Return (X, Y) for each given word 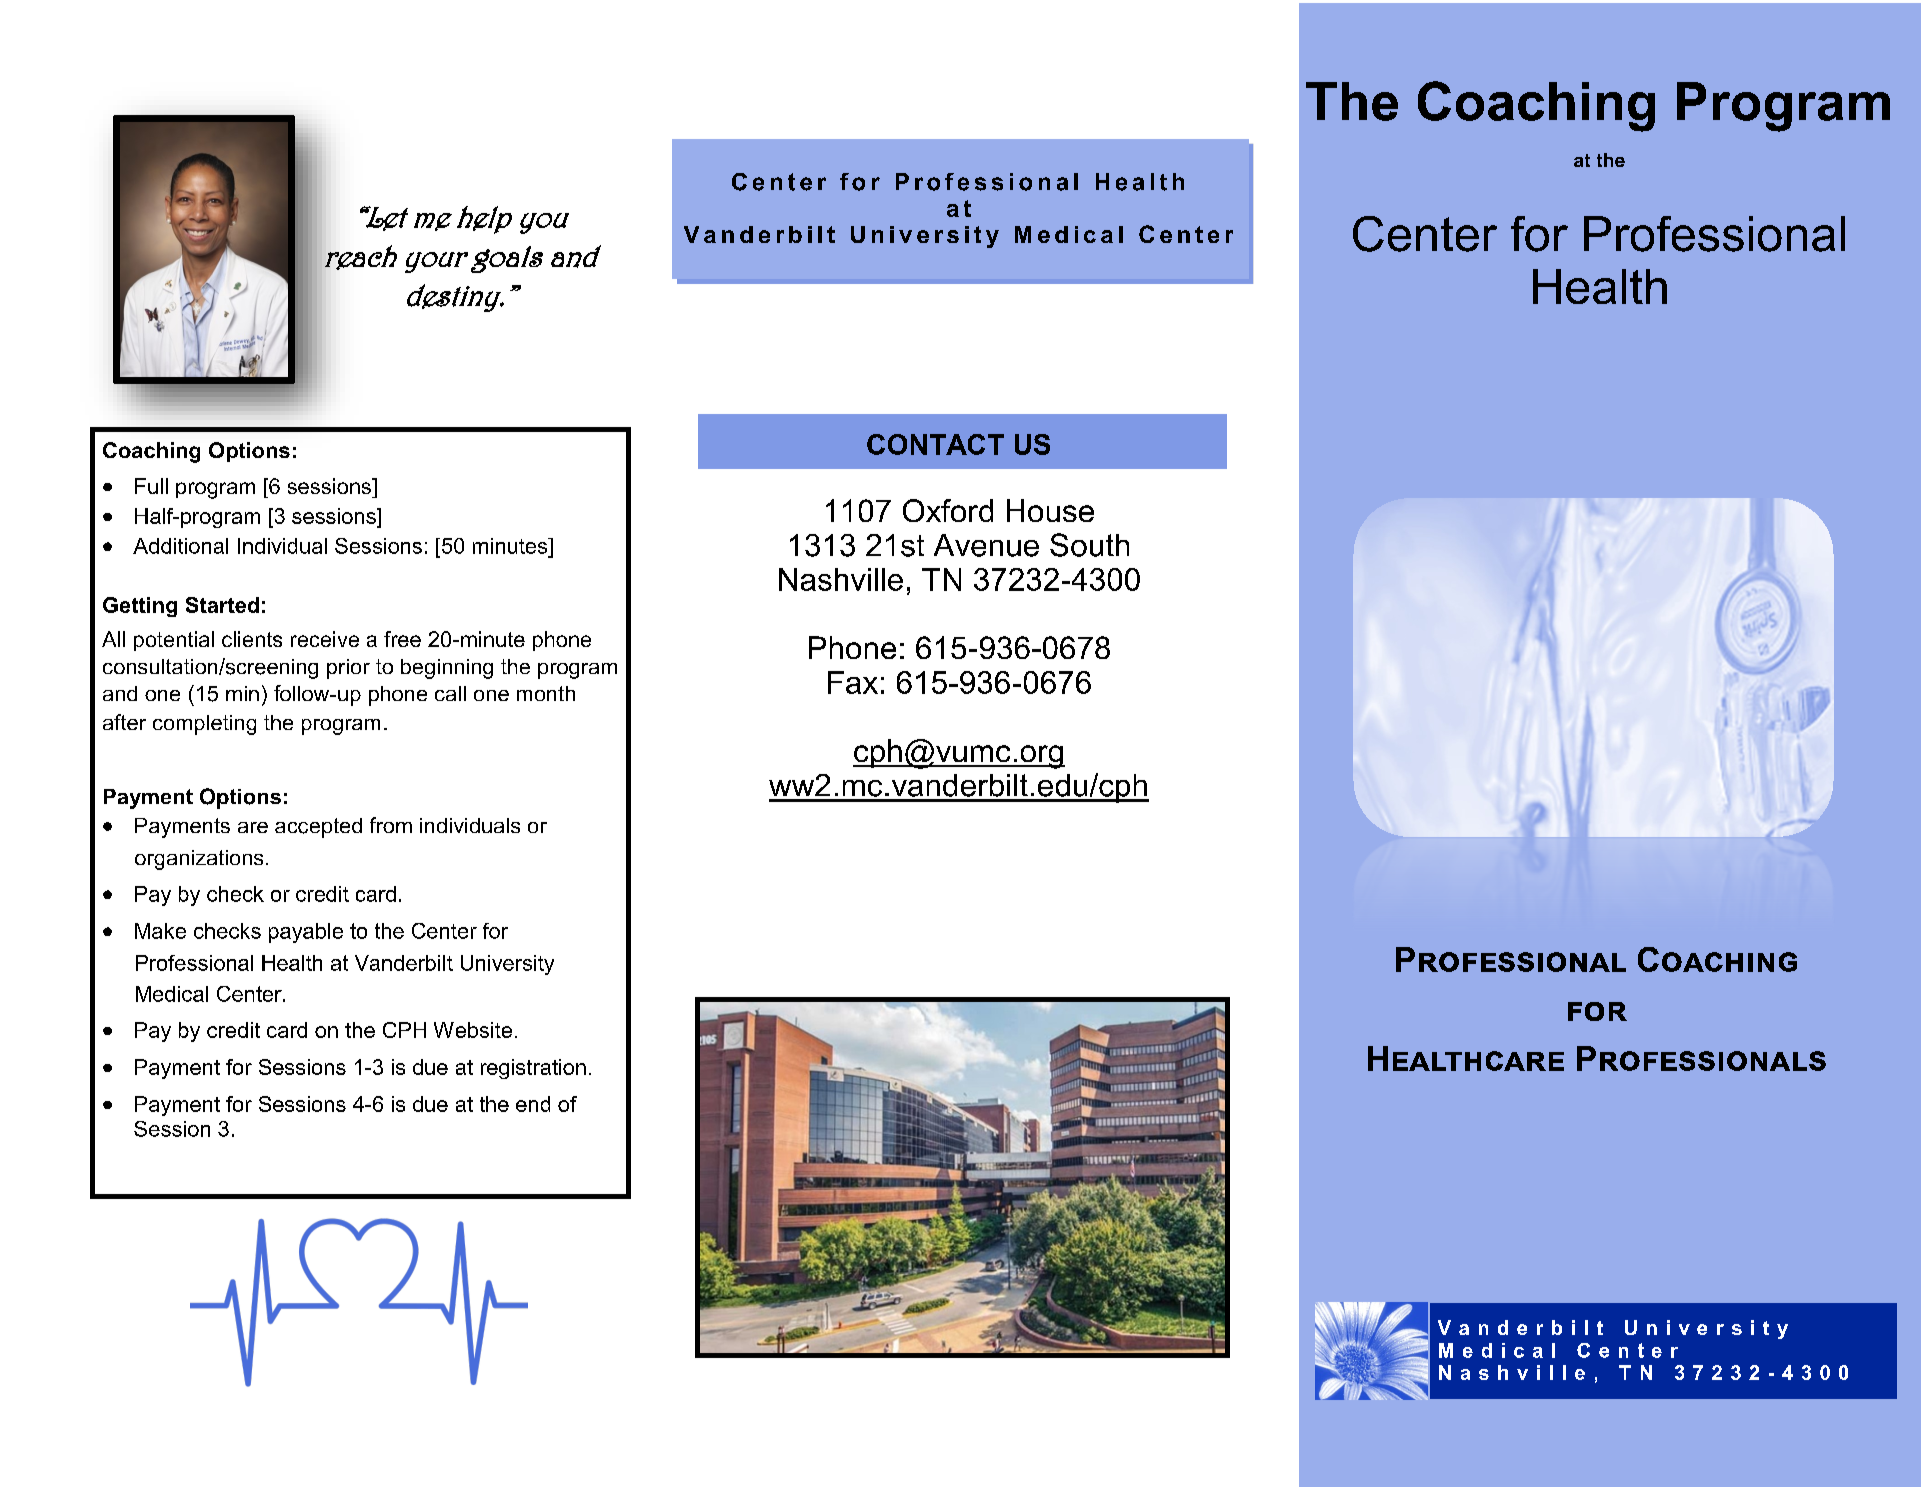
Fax (853, 682)
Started (222, 605)
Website (473, 1030)
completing (204, 725)
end (533, 1104)
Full (151, 486)
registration (533, 1069)
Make (160, 931)
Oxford (948, 510)
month (546, 693)
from (391, 825)
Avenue (986, 545)
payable (306, 933)
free (402, 639)
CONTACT (935, 444)
